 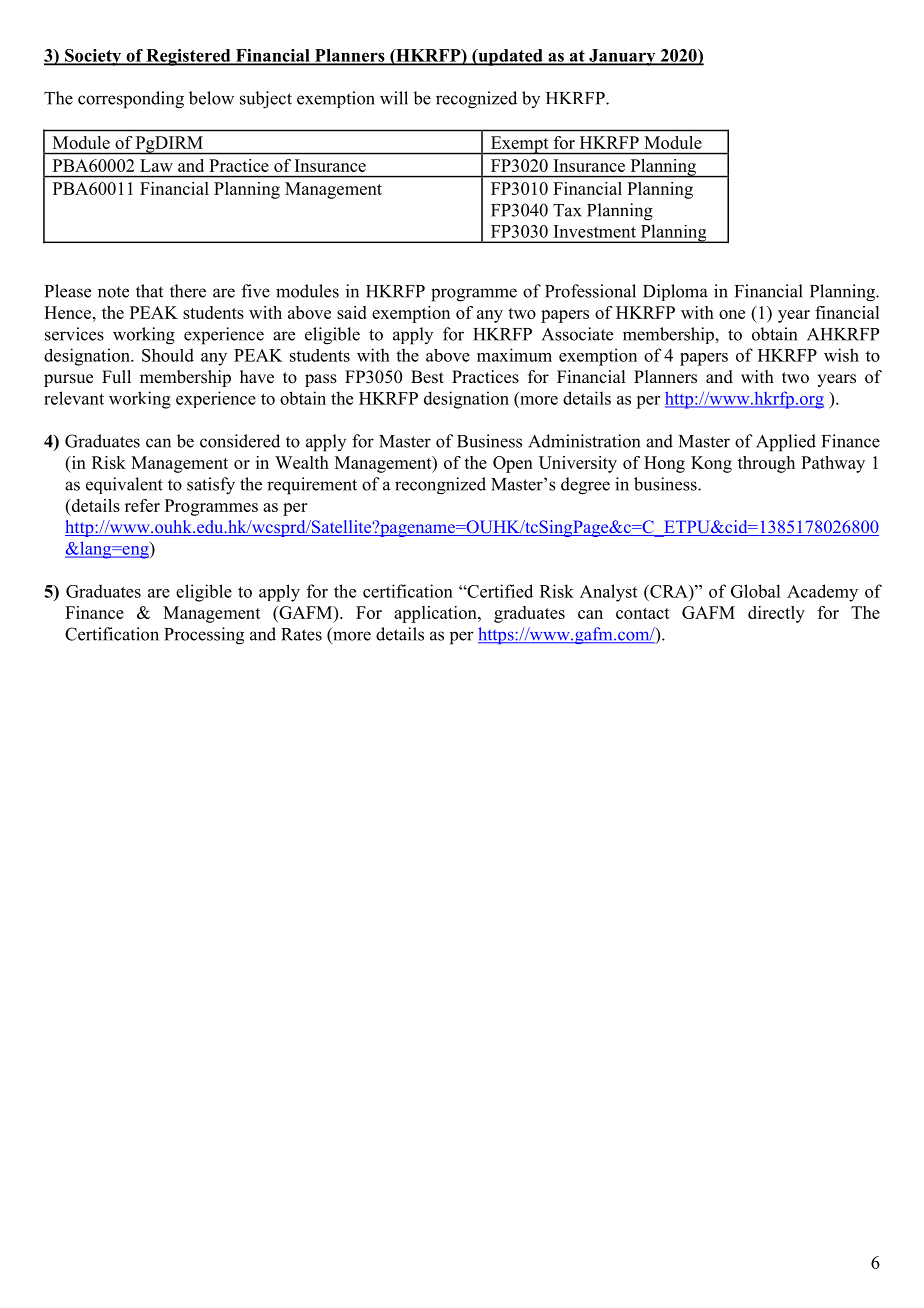 What do you see at coordinates (622, 57) in the screenshot?
I see `January` at bounding box center [622, 57].
